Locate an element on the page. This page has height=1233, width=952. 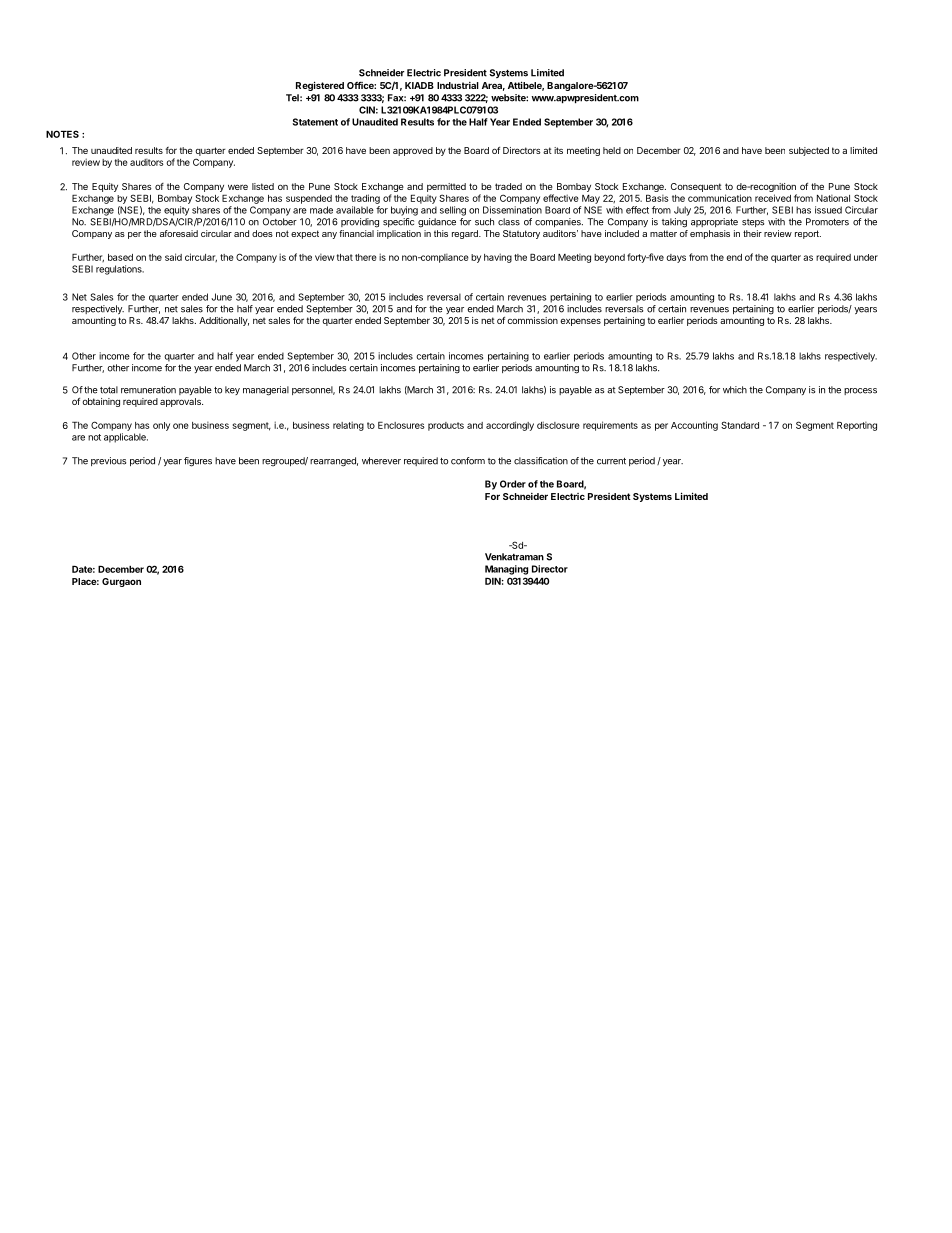
Standard is located at coordinates (740, 425).
